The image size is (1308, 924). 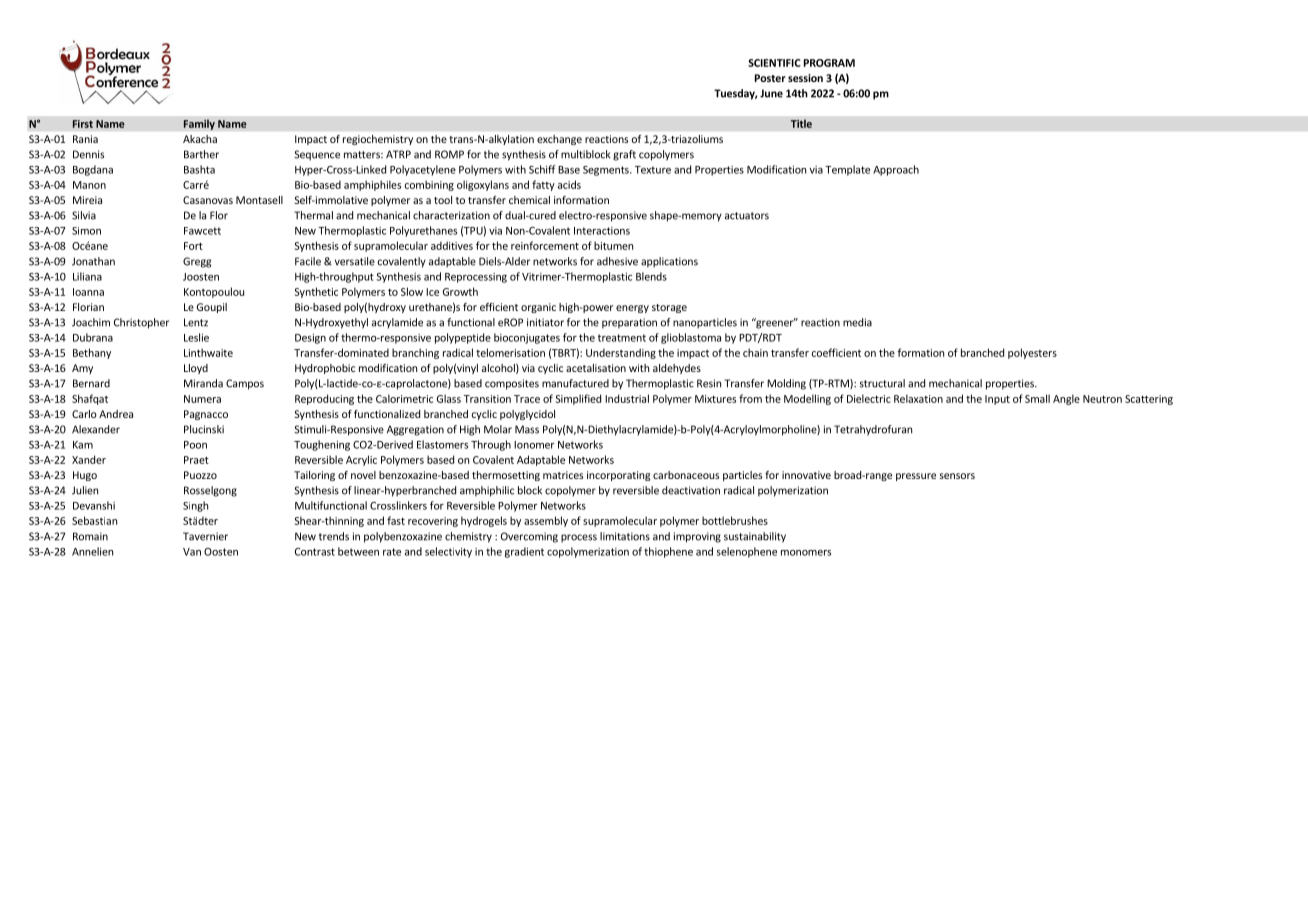 I want to click on Romain, so click(x=90, y=536).
